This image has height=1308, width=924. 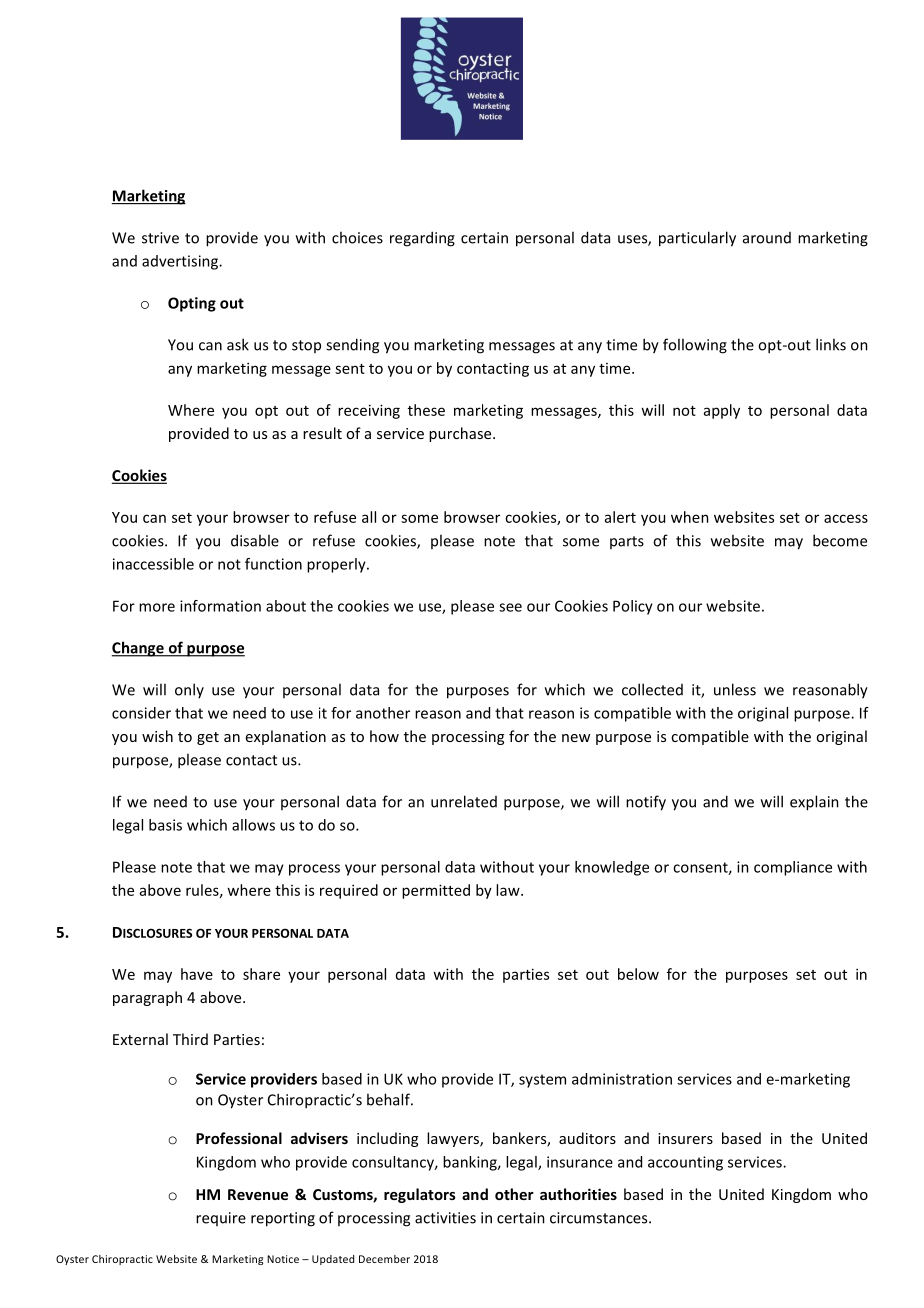 I want to click on unrelated, so click(x=464, y=801).
